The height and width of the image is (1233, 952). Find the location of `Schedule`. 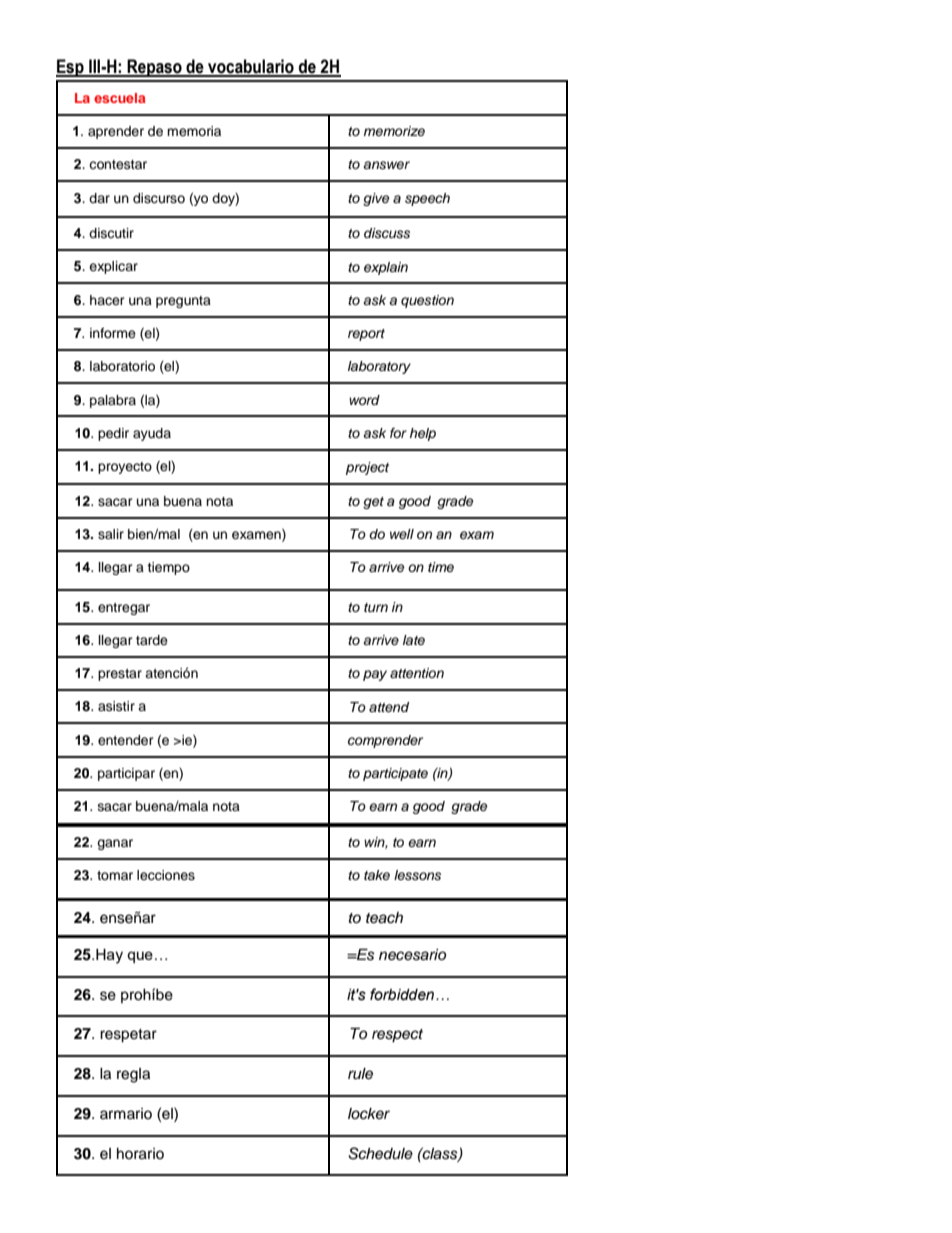

Schedule is located at coordinates (380, 1153).
